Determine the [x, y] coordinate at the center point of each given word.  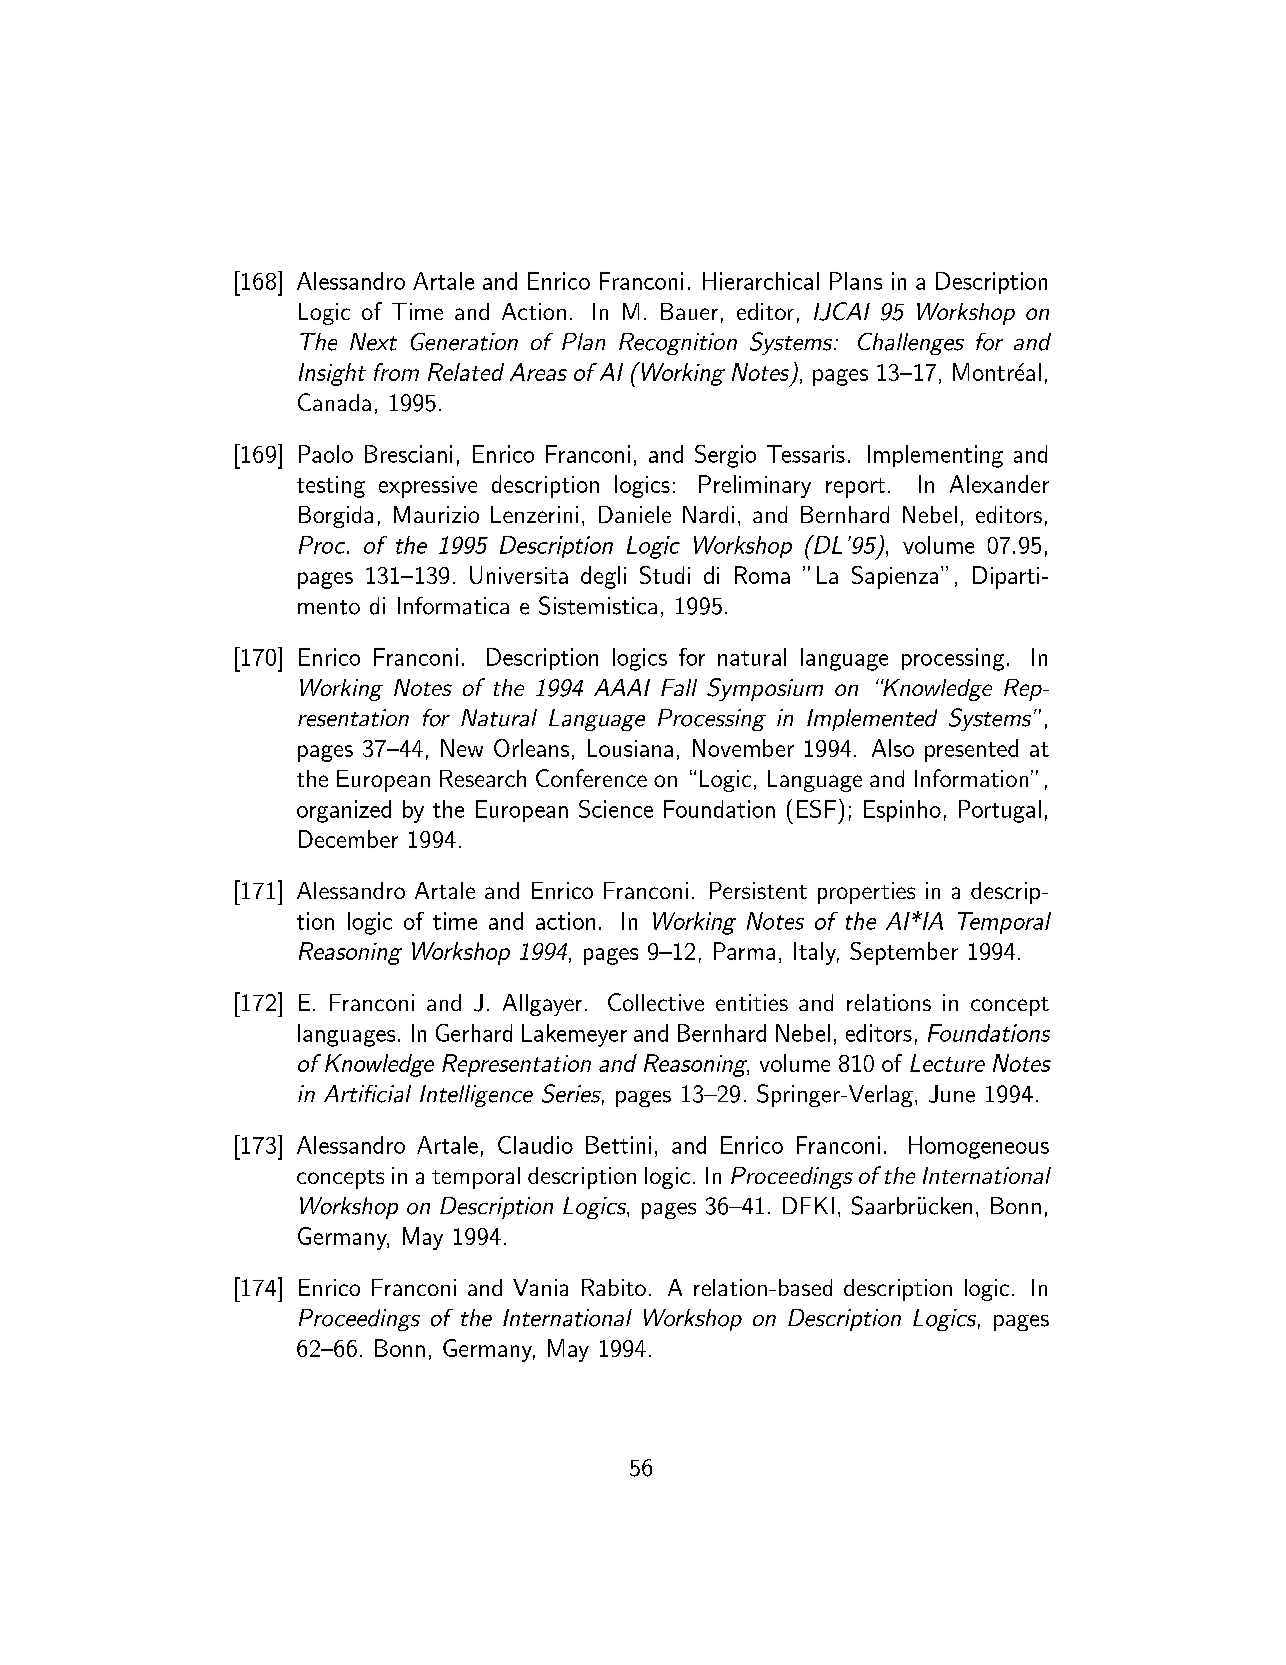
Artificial [367, 1094]
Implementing [935, 456]
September [904, 953]
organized [344, 811]
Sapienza [895, 577]
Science [616, 809]
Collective [656, 1002]
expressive [428, 487]
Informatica [453, 606]
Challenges [911, 344]
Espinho [902, 811]
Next [373, 342]
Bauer [689, 311]
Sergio [725, 456]
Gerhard [474, 1033]
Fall [679, 687]
